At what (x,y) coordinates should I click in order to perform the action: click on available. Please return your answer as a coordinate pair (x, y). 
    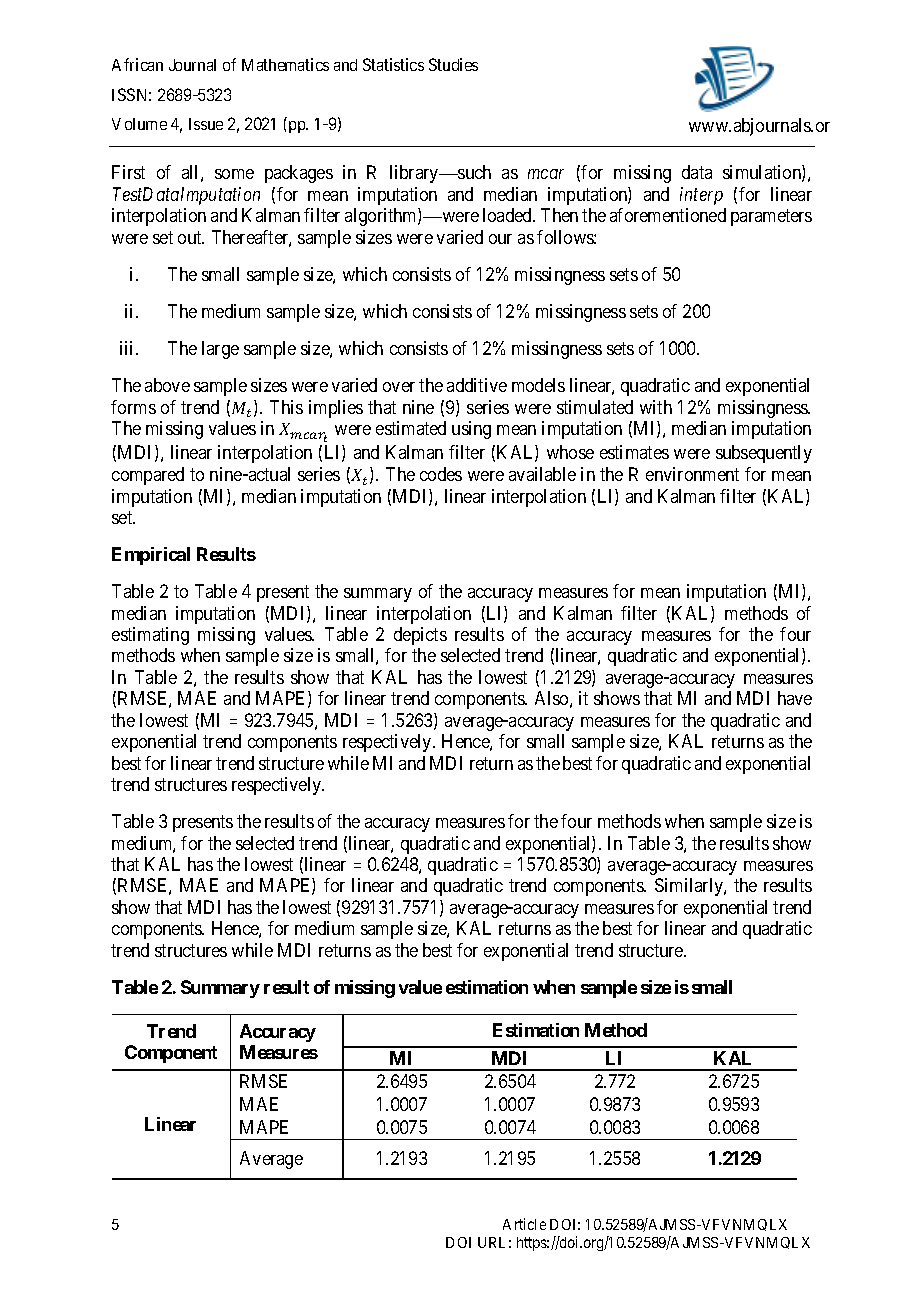
    Looking at the image, I should click on (542, 474).
